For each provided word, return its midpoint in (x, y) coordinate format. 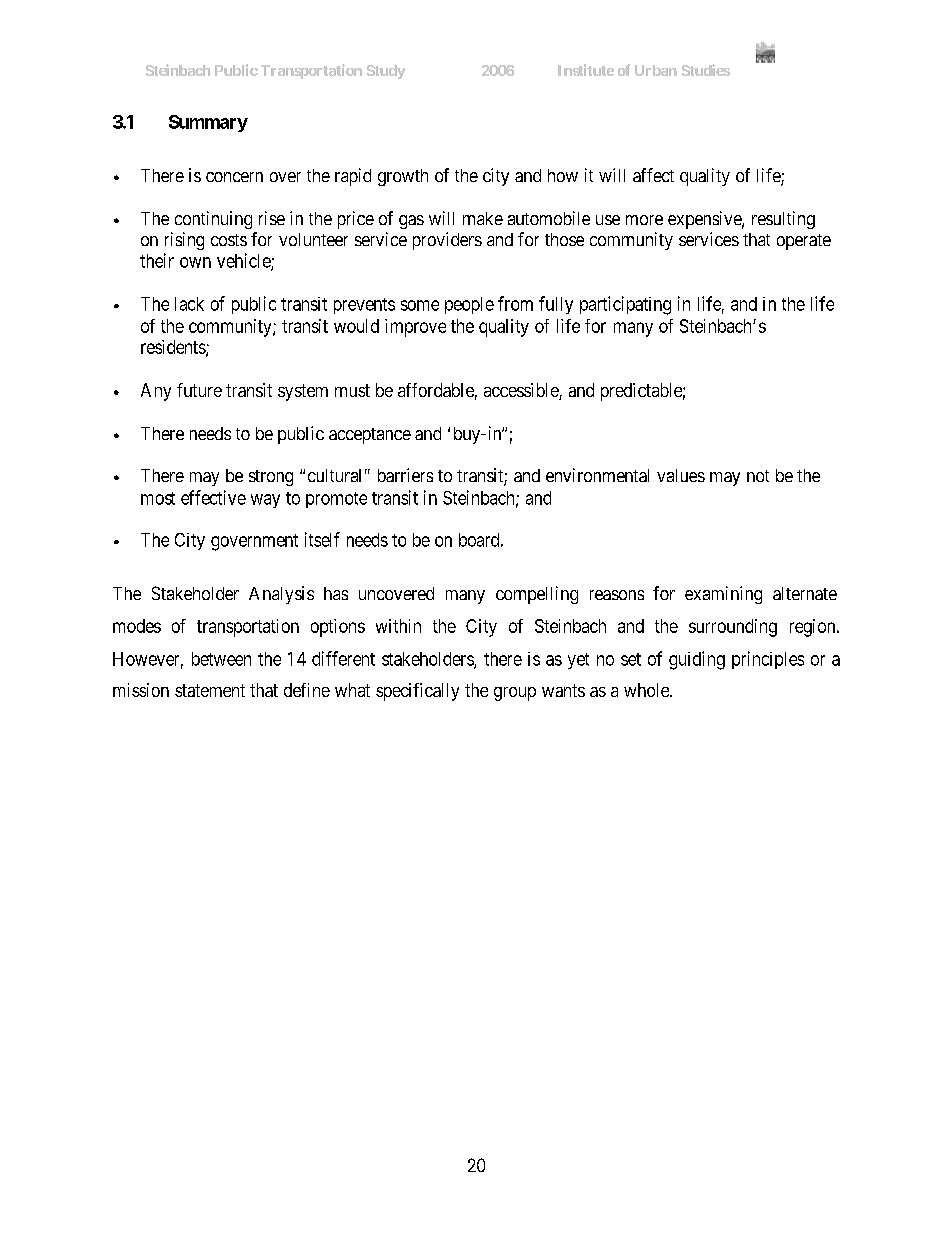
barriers (405, 475)
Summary (208, 123)
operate (804, 242)
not (758, 476)
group (515, 694)
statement (210, 690)
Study (386, 72)
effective (213, 497)
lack (189, 304)
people (469, 305)
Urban (656, 70)
